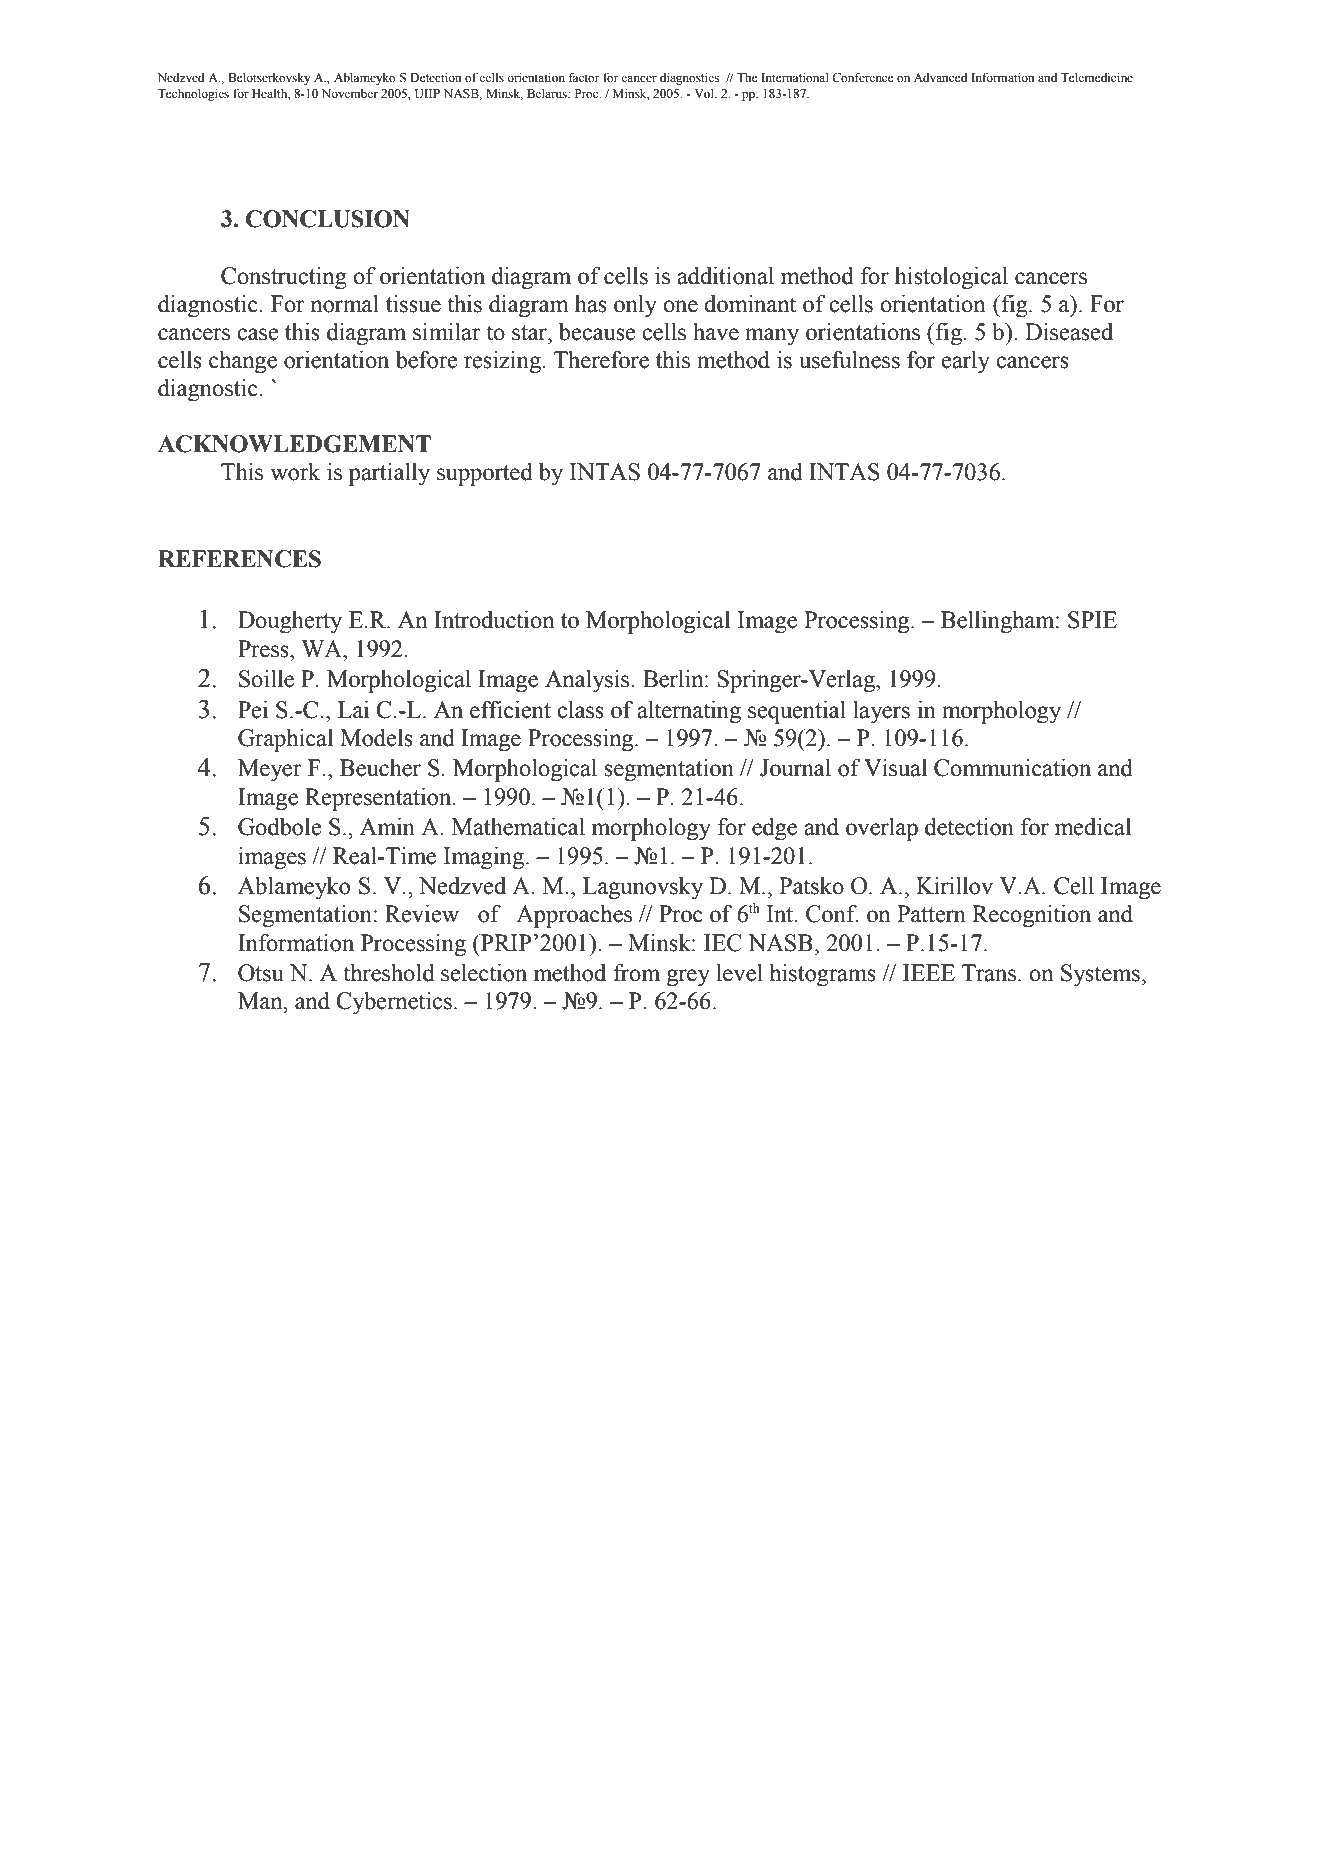 This document has height=1871, width=1322. What do you see at coordinates (940, 77) in the document?
I see `Advanced` at bounding box center [940, 77].
